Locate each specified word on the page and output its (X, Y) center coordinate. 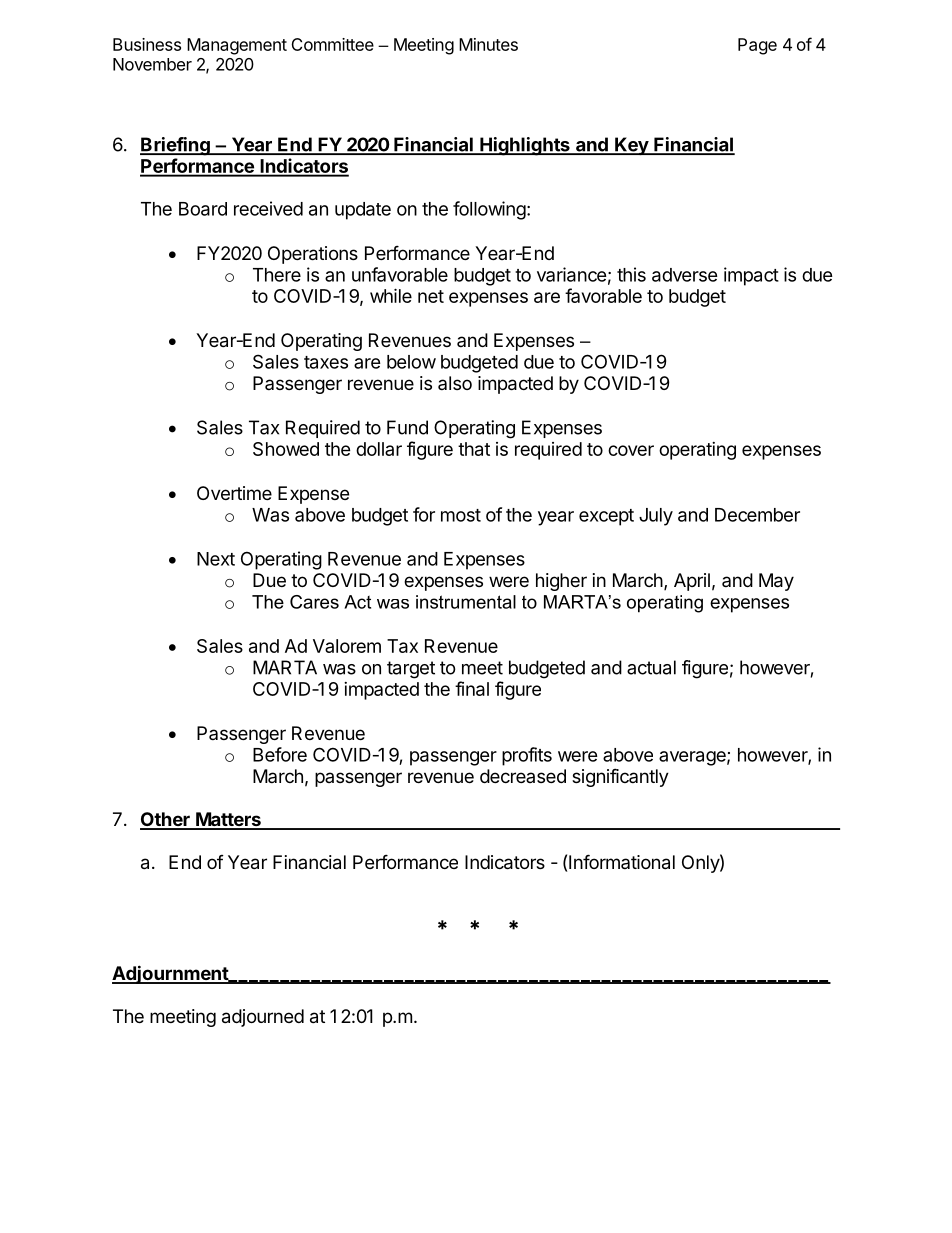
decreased (523, 776)
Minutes (488, 44)
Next (216, 559)
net (431, 296)
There (277, 275)
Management (237, 46)
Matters (228, 820)
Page (757, 46)
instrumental (466, 602)
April (692, 582)
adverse (685, 275)
